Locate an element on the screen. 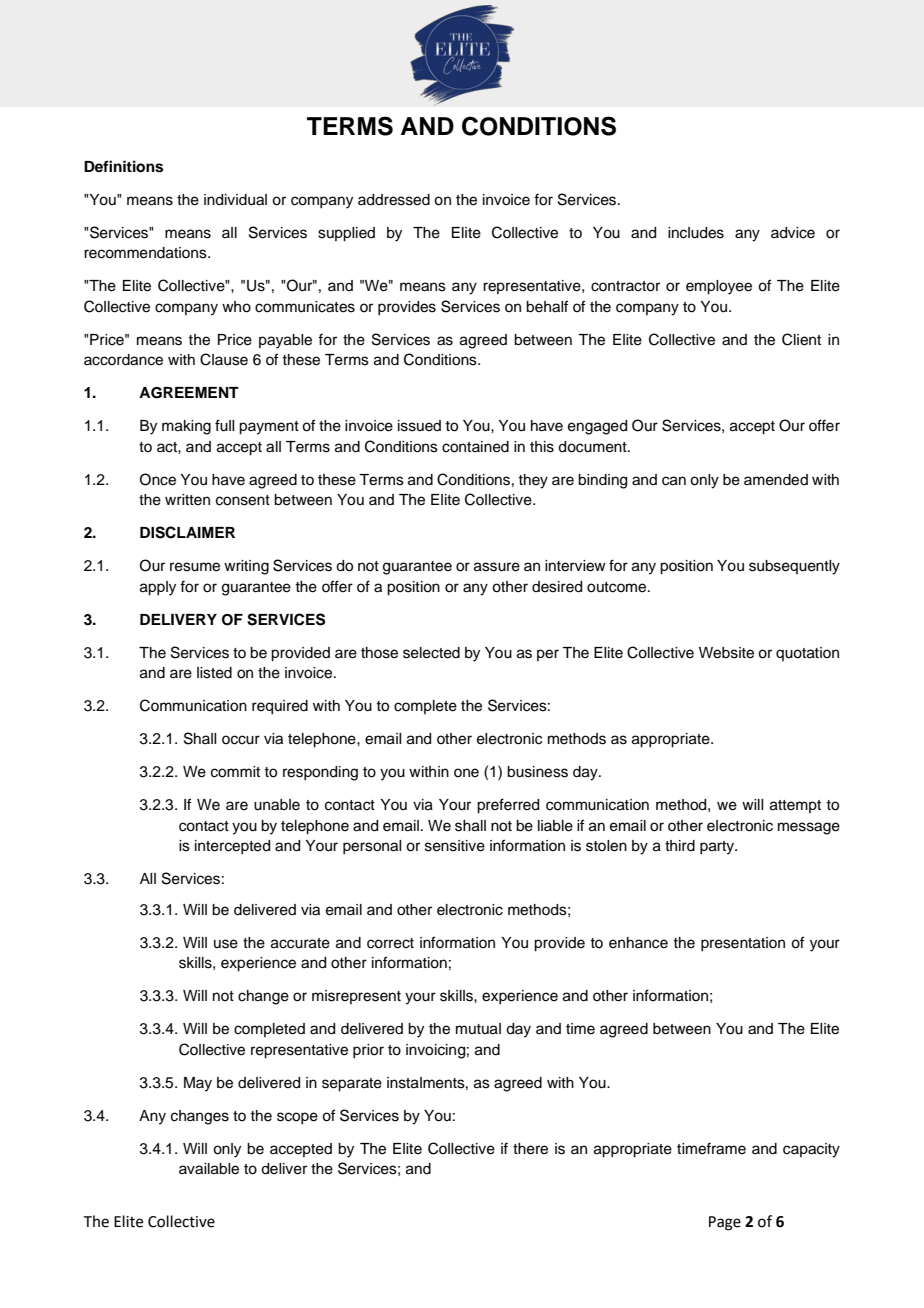  selected is located at coordinates (431, 653).
